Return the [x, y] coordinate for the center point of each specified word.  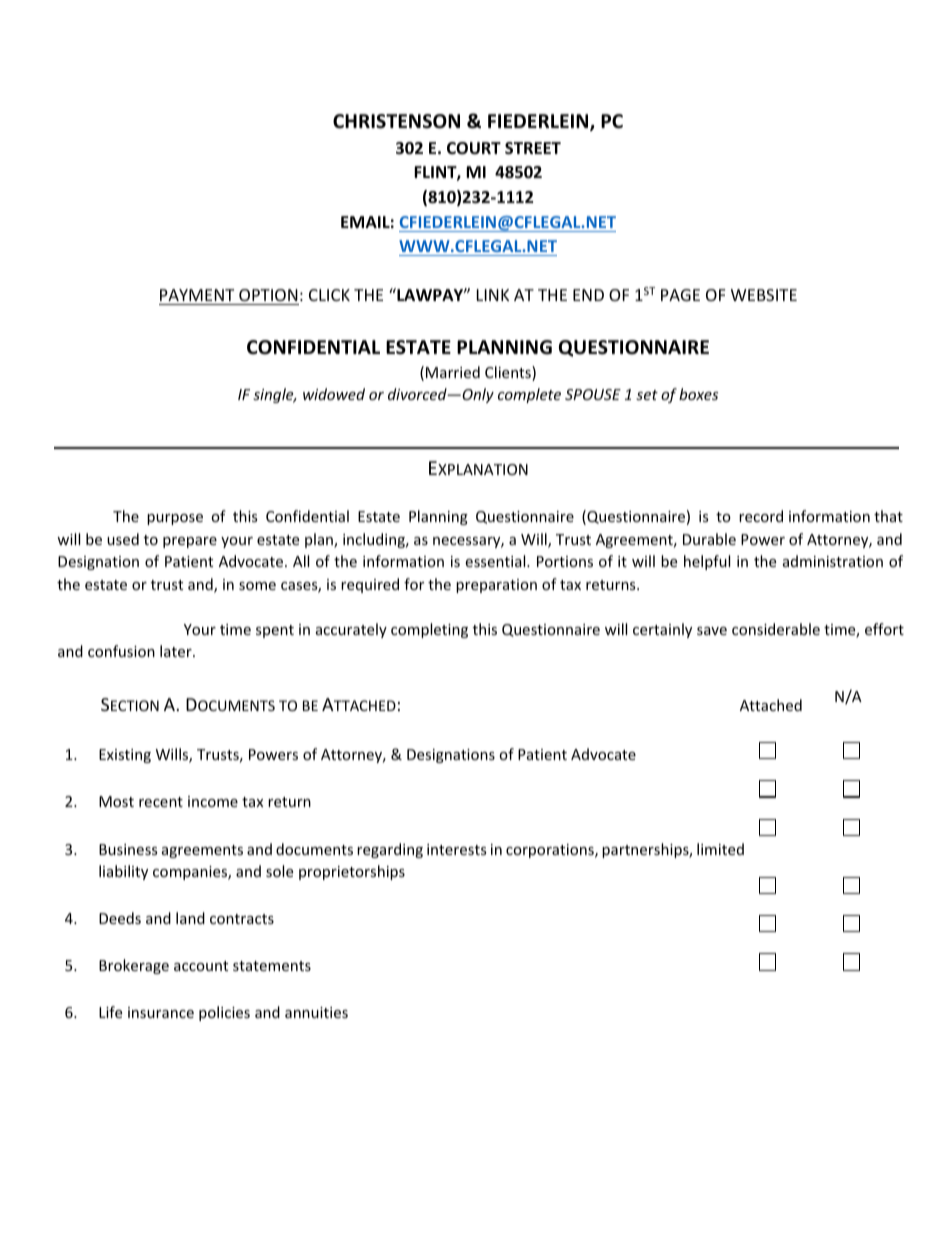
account [201, 966]
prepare [190, 542]
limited [720, 849]
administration [833, 561]
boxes [698, 394]
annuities [316, 1012]
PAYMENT [197, 295]
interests [457, 849]
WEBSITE [764, 295]
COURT [474, 148]
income [213, 801]
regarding [390, 850]
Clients [509, 373]
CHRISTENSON [396, 121]
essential [496, 561]
